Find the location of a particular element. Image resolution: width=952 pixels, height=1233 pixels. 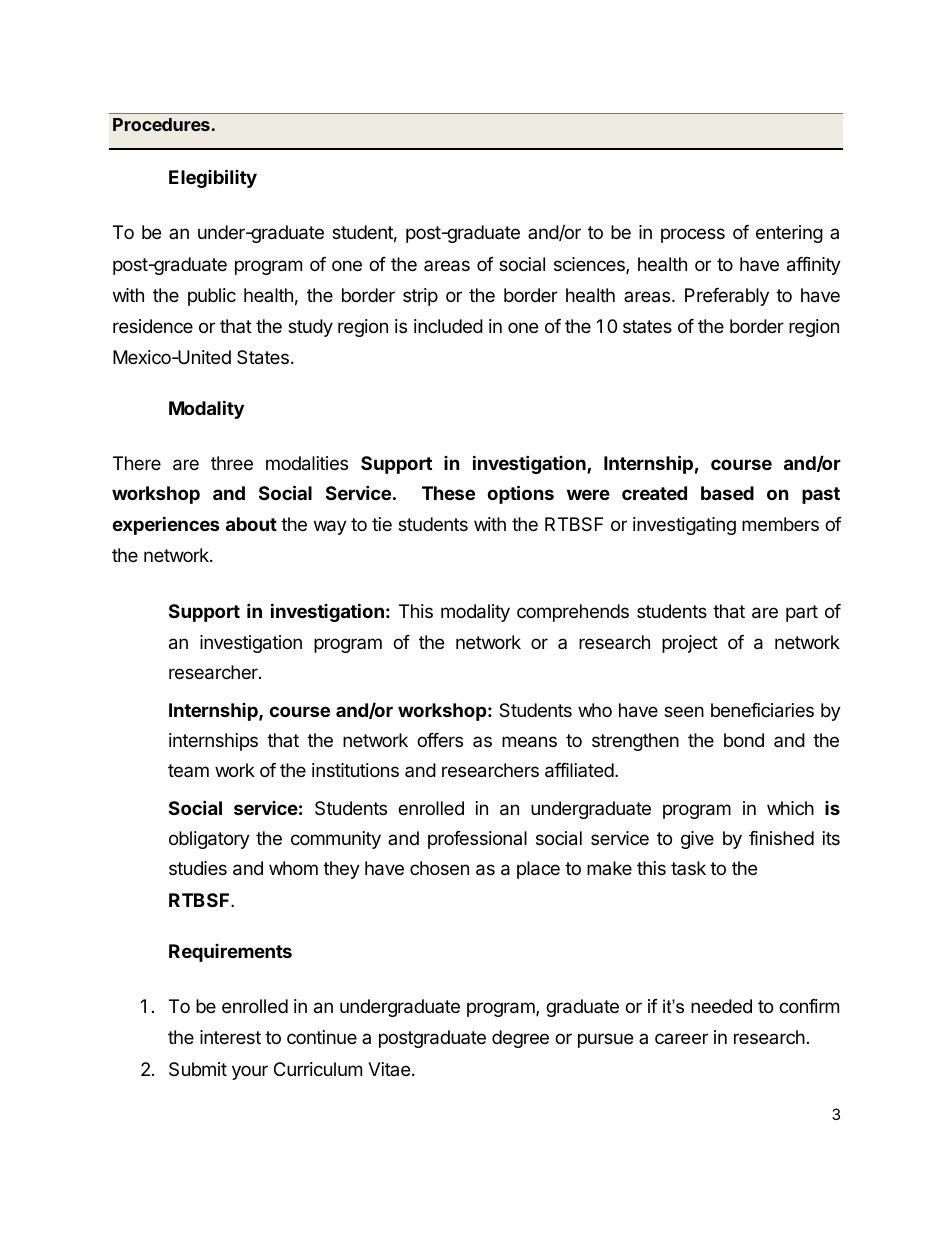

part is located at coordinates (802, 613).
